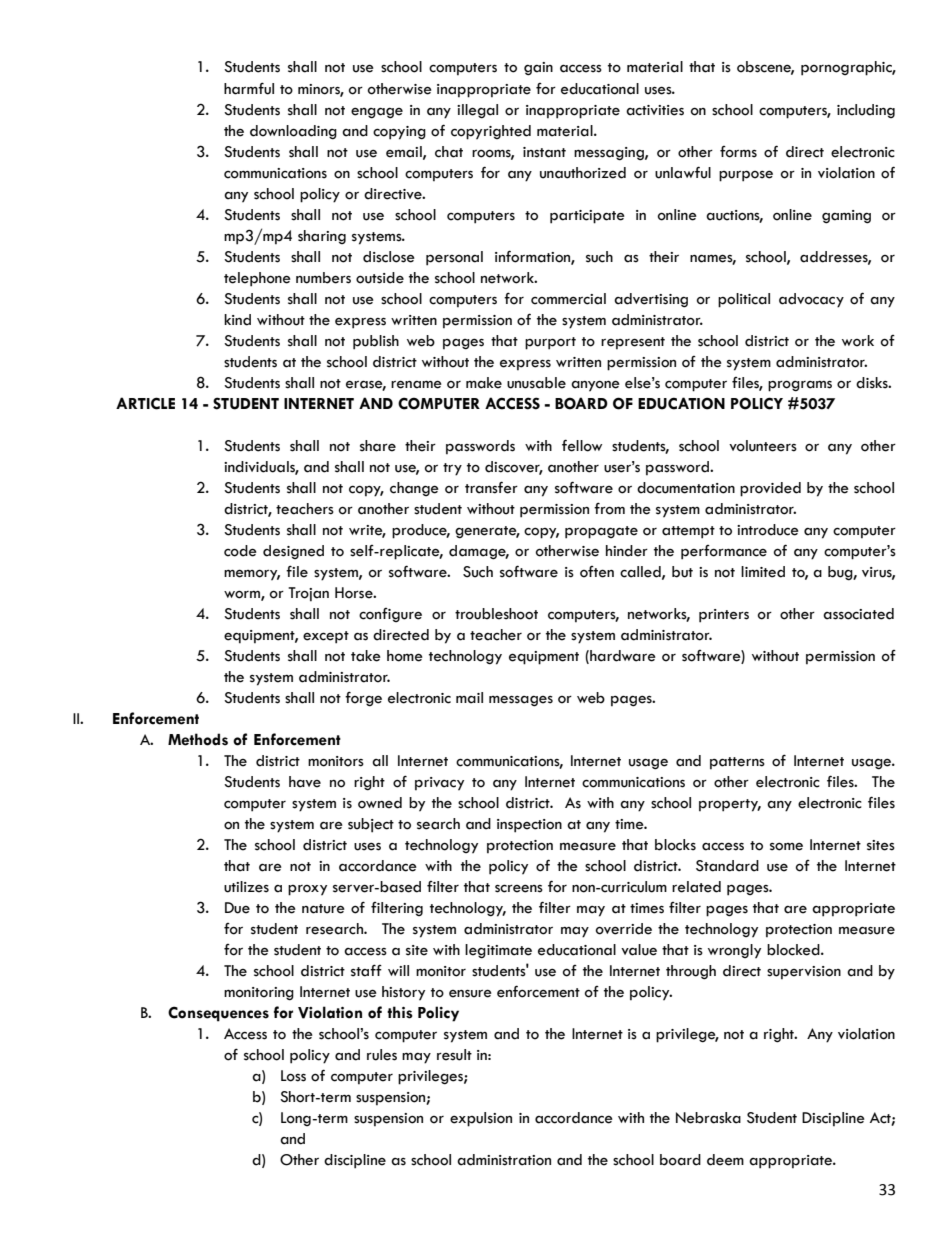  Describe the element at coordinates (737, 763) in the screenshot. I see `patterns` at that location.
